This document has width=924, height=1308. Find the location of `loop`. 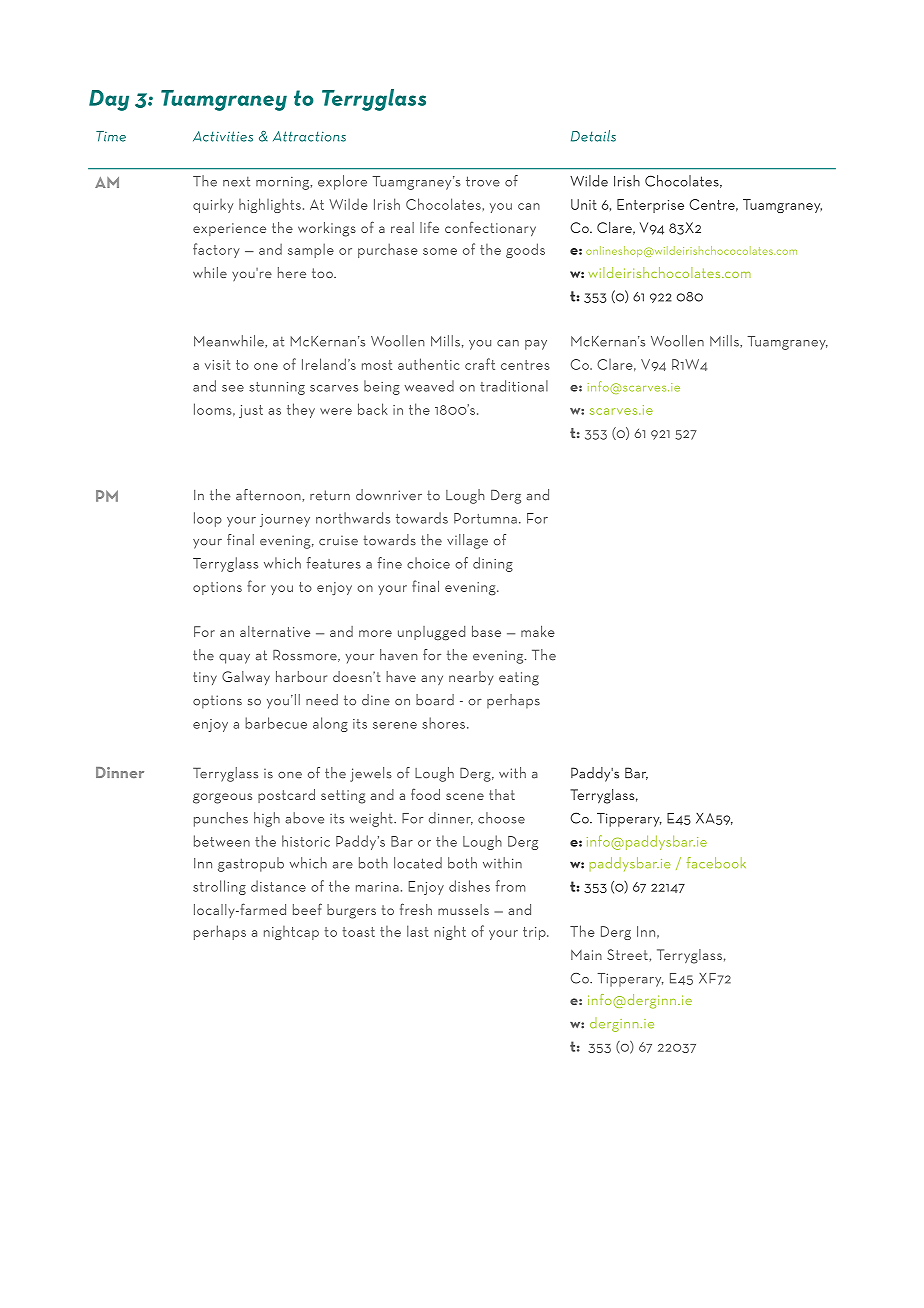

loop is located at coordinates (208, 519).
